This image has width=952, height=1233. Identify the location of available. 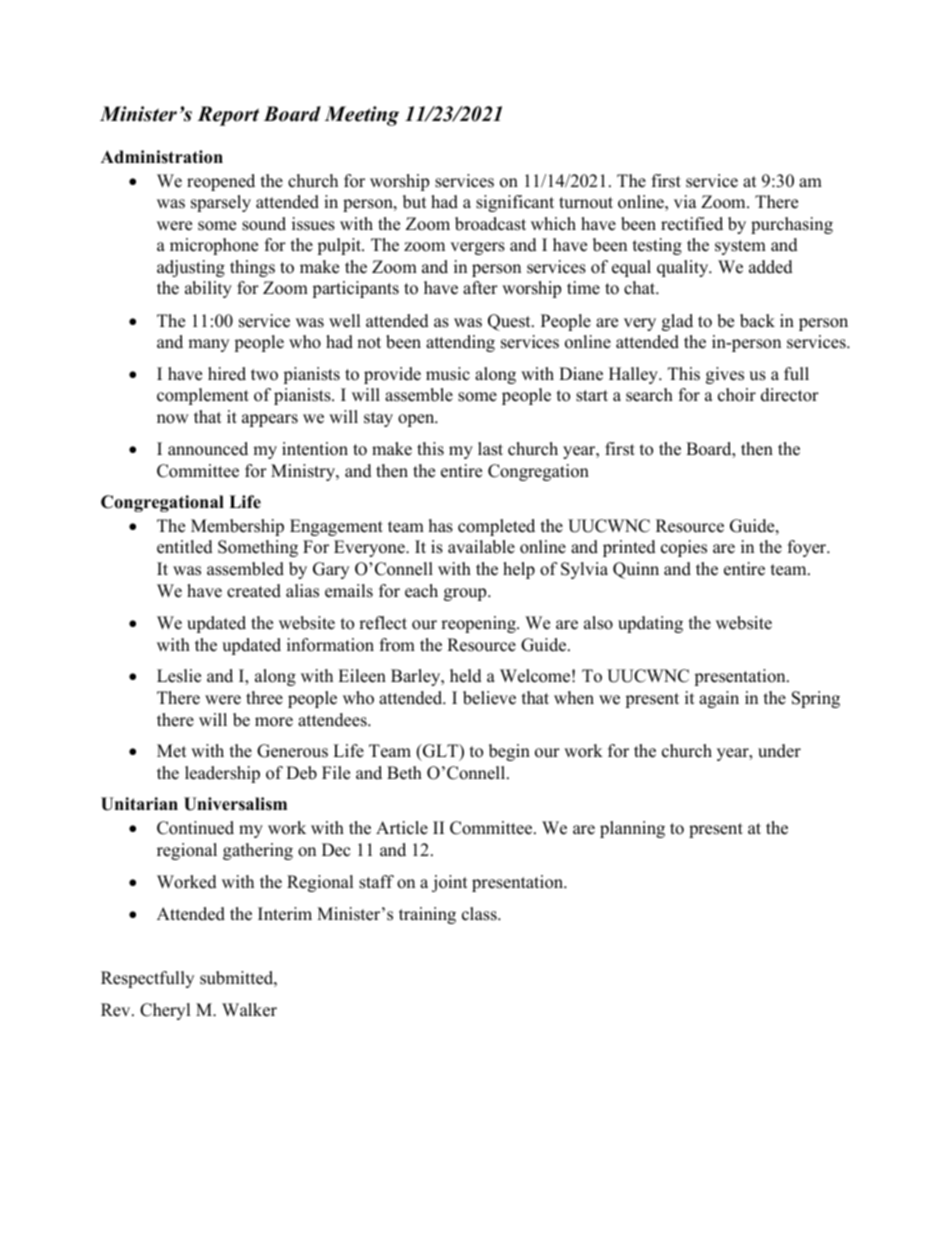
(481, 547).
